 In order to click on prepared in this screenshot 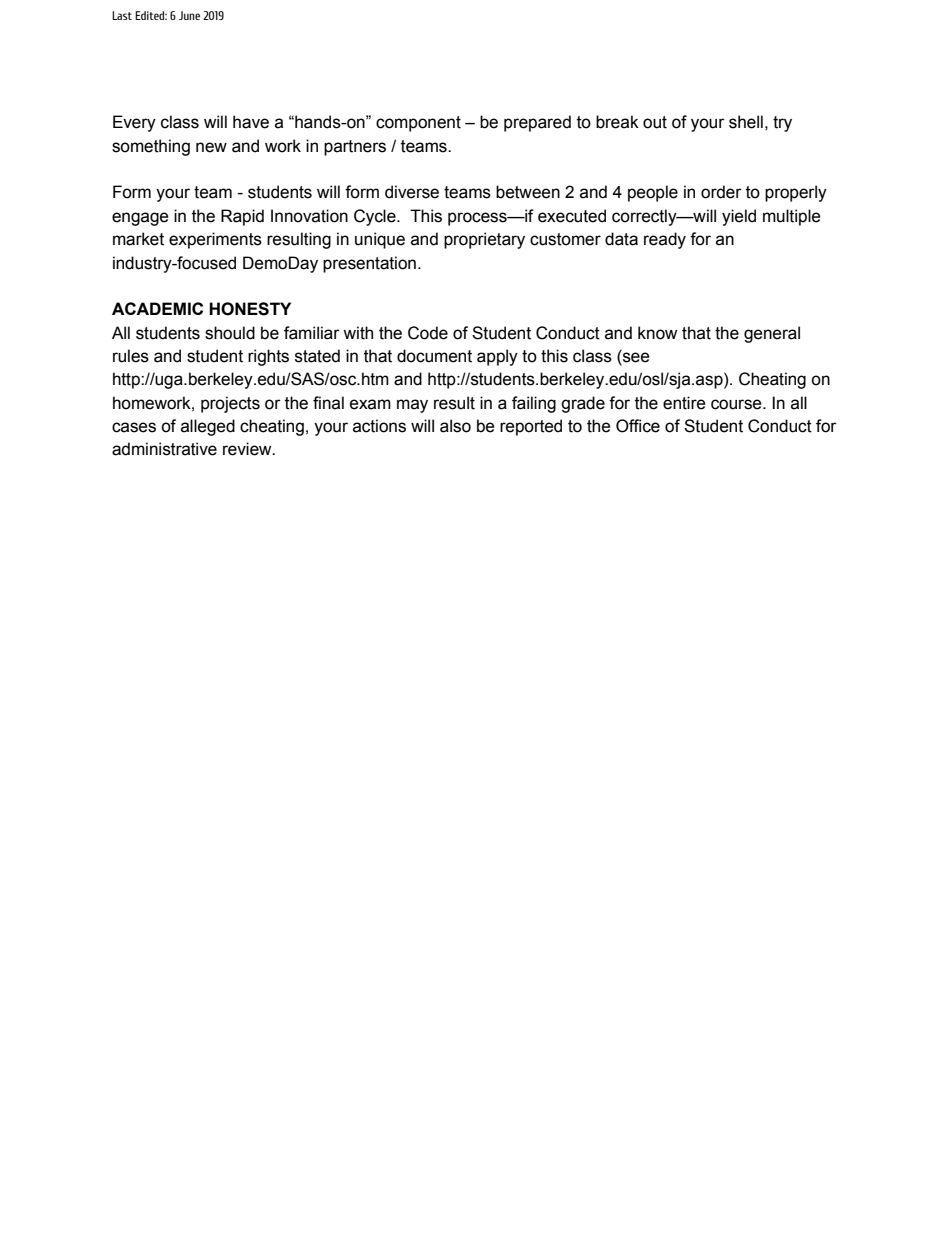, I will do `click(537, 123)`.
